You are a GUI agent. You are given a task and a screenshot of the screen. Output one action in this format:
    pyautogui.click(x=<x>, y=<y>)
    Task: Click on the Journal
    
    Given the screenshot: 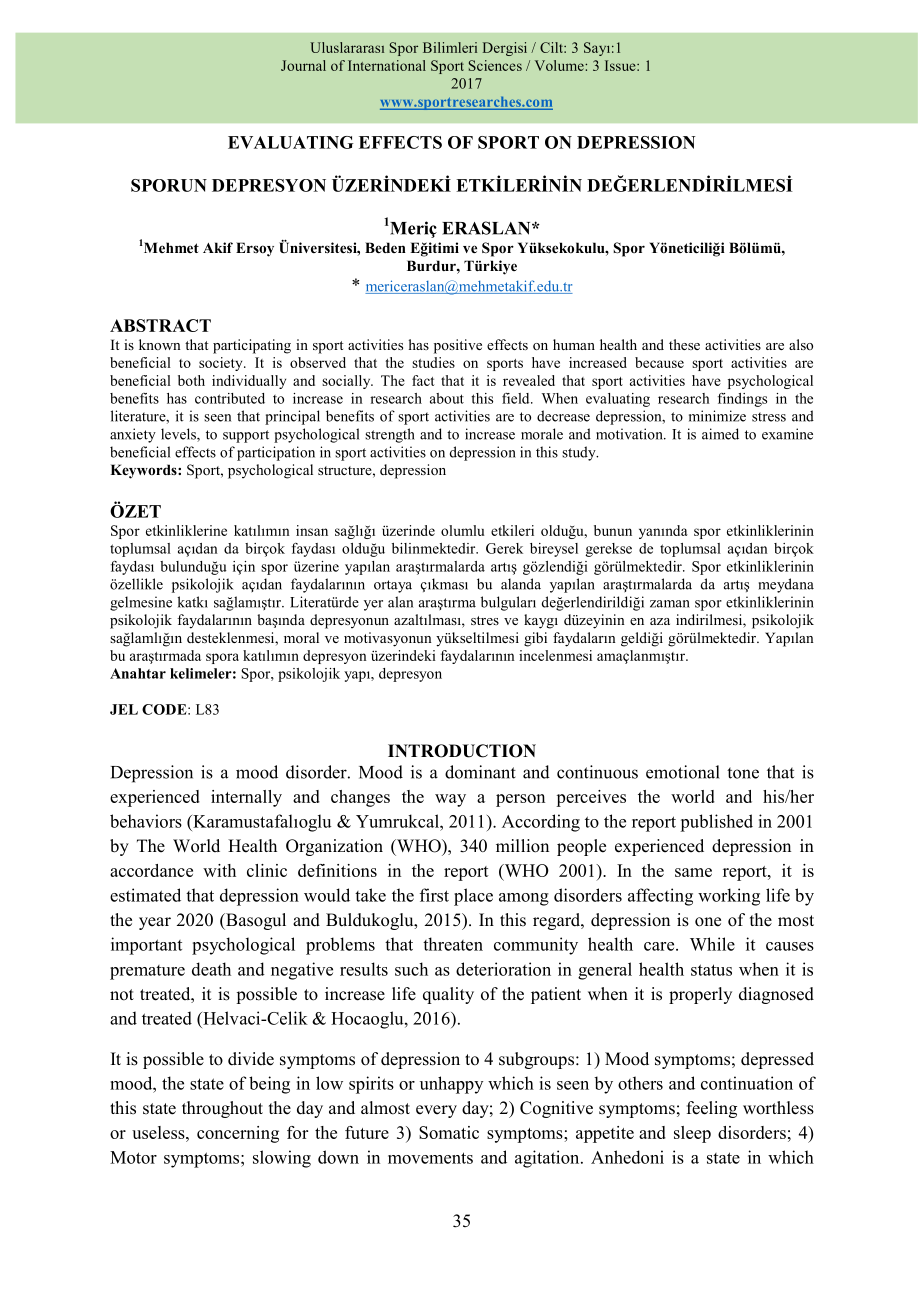 What is the action you would take?
    pyautogui.click(x=303, y=65)
